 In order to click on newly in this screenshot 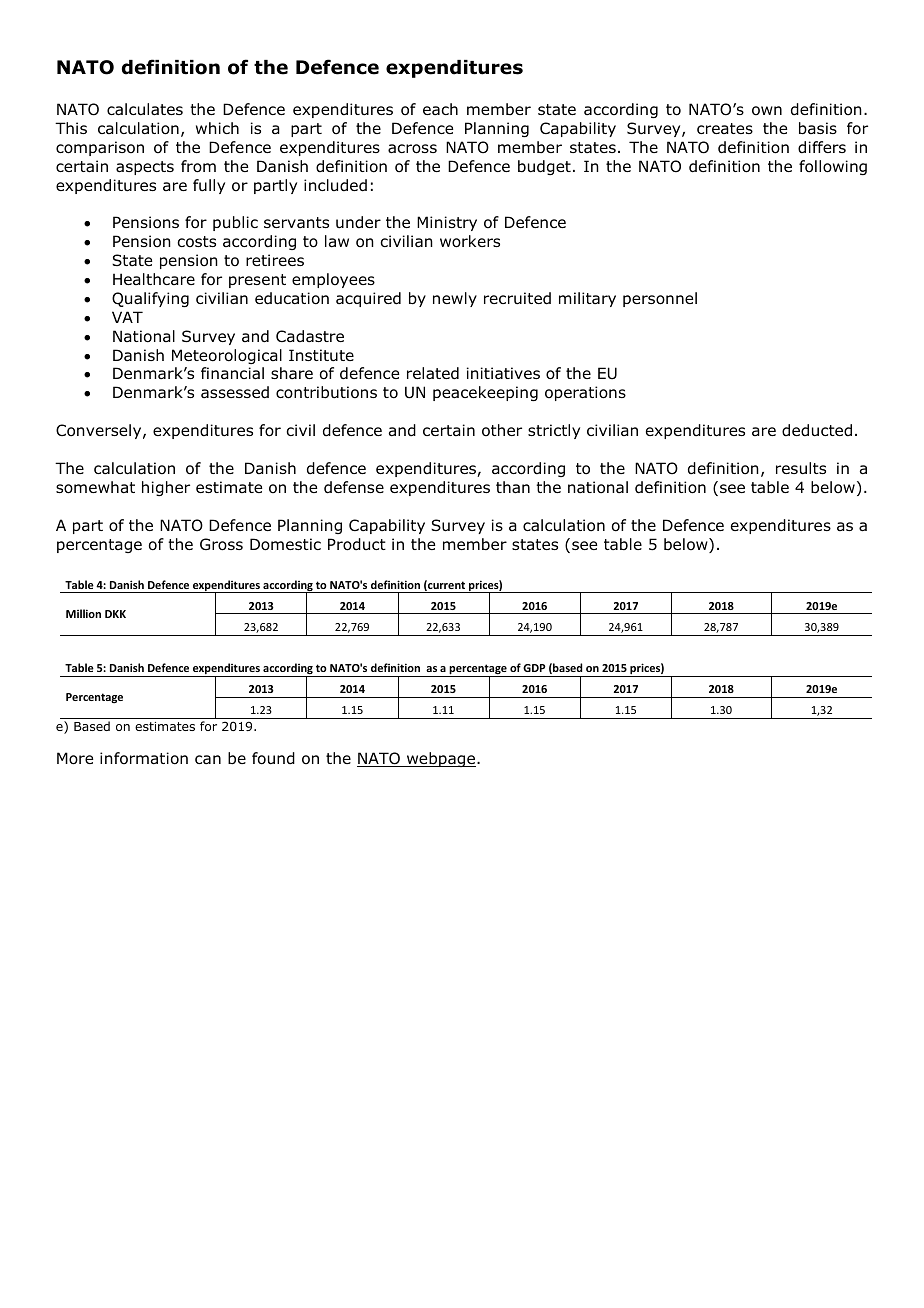, I will do `click(455, 299)`.
